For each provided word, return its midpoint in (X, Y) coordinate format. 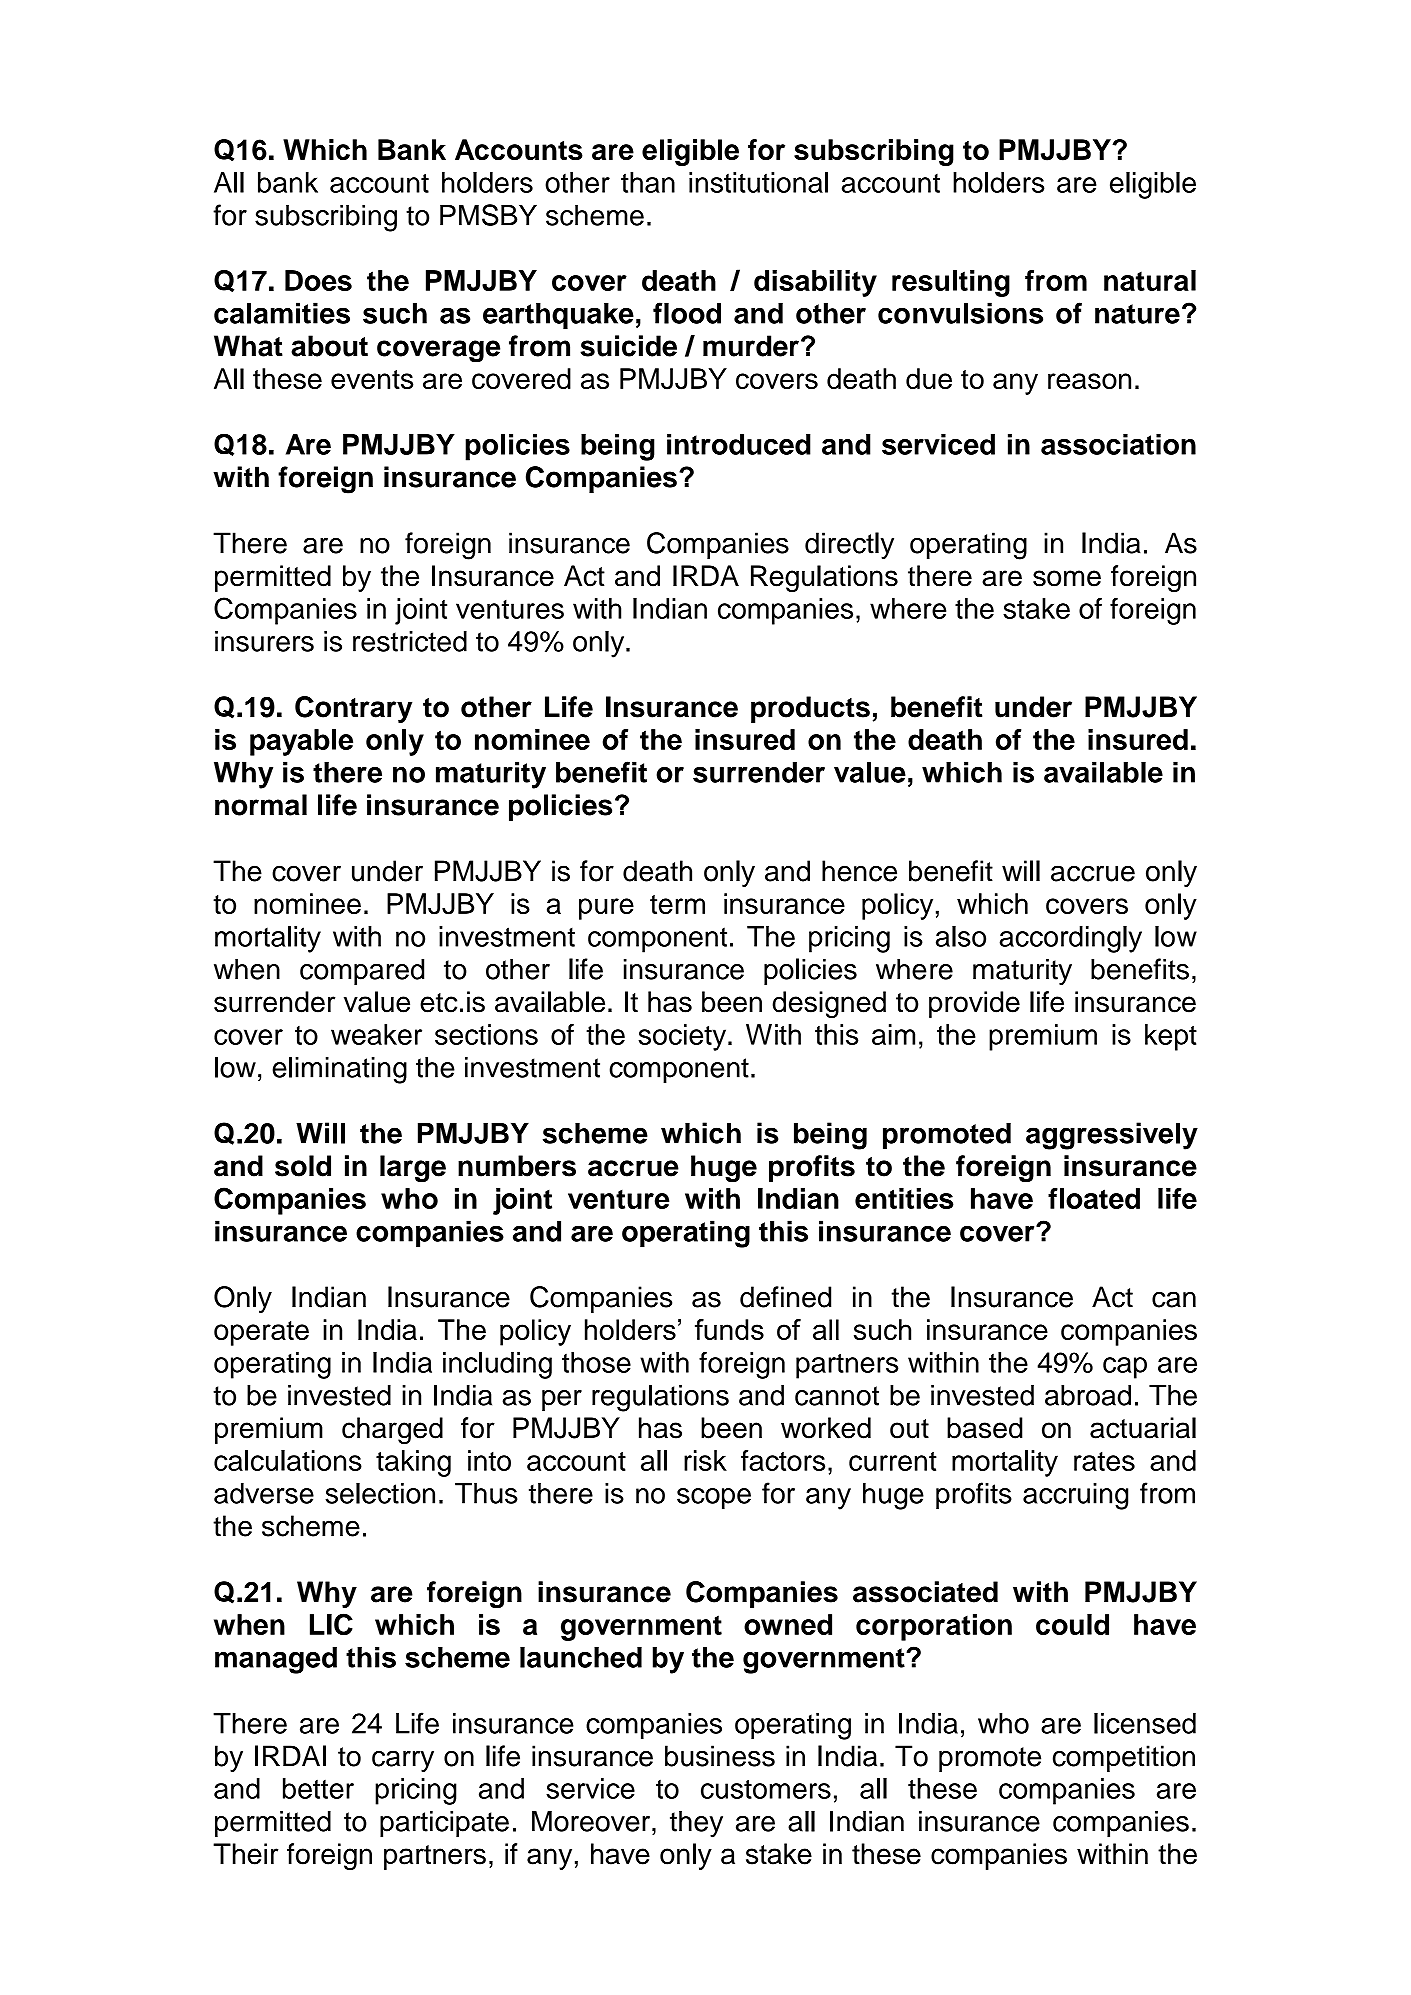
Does (318, 280)
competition (1124, 1758)
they (696, 1824)
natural (1150, 280)
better (318, 1788)
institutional (758, 182)
